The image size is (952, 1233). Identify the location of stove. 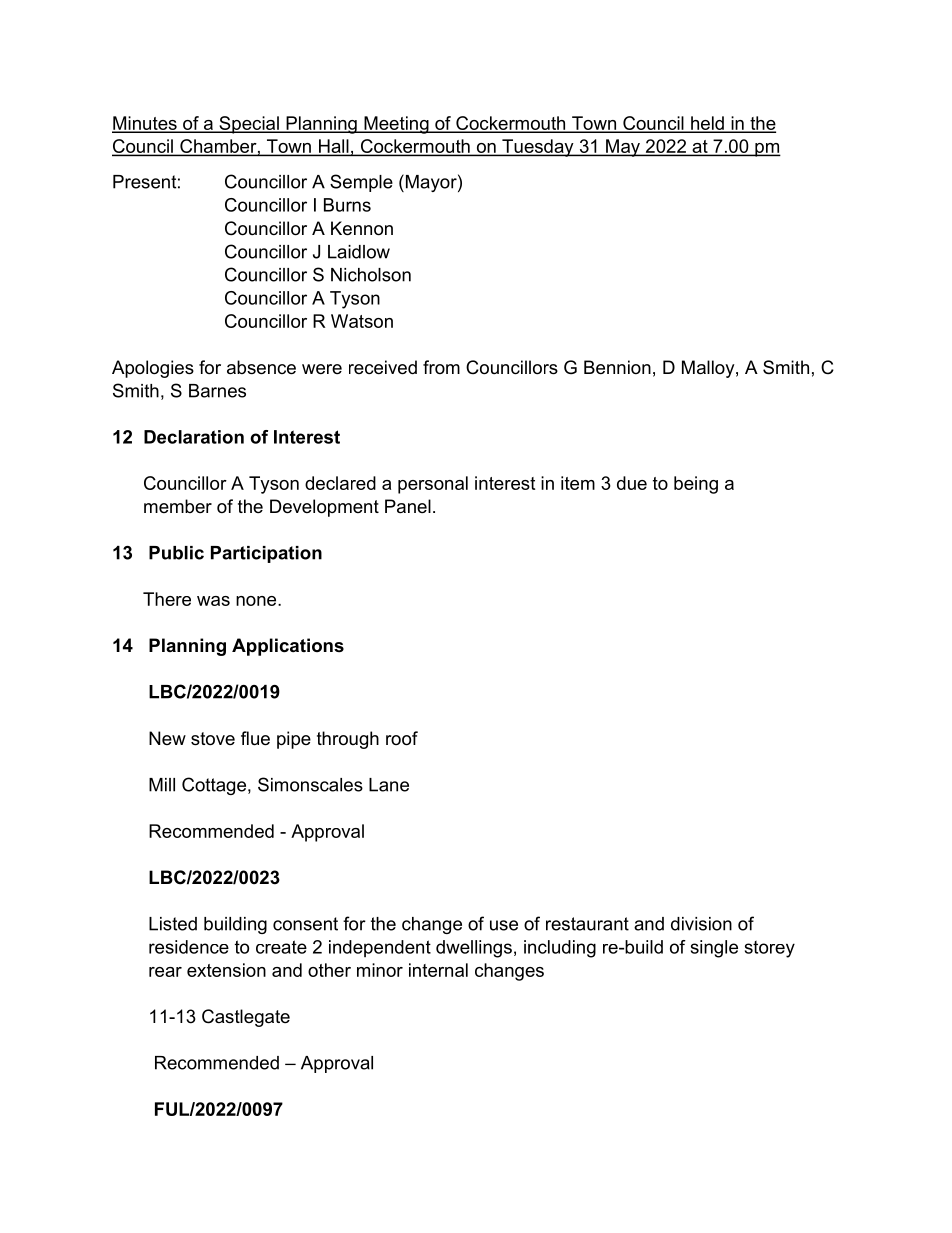
(213, 739).
